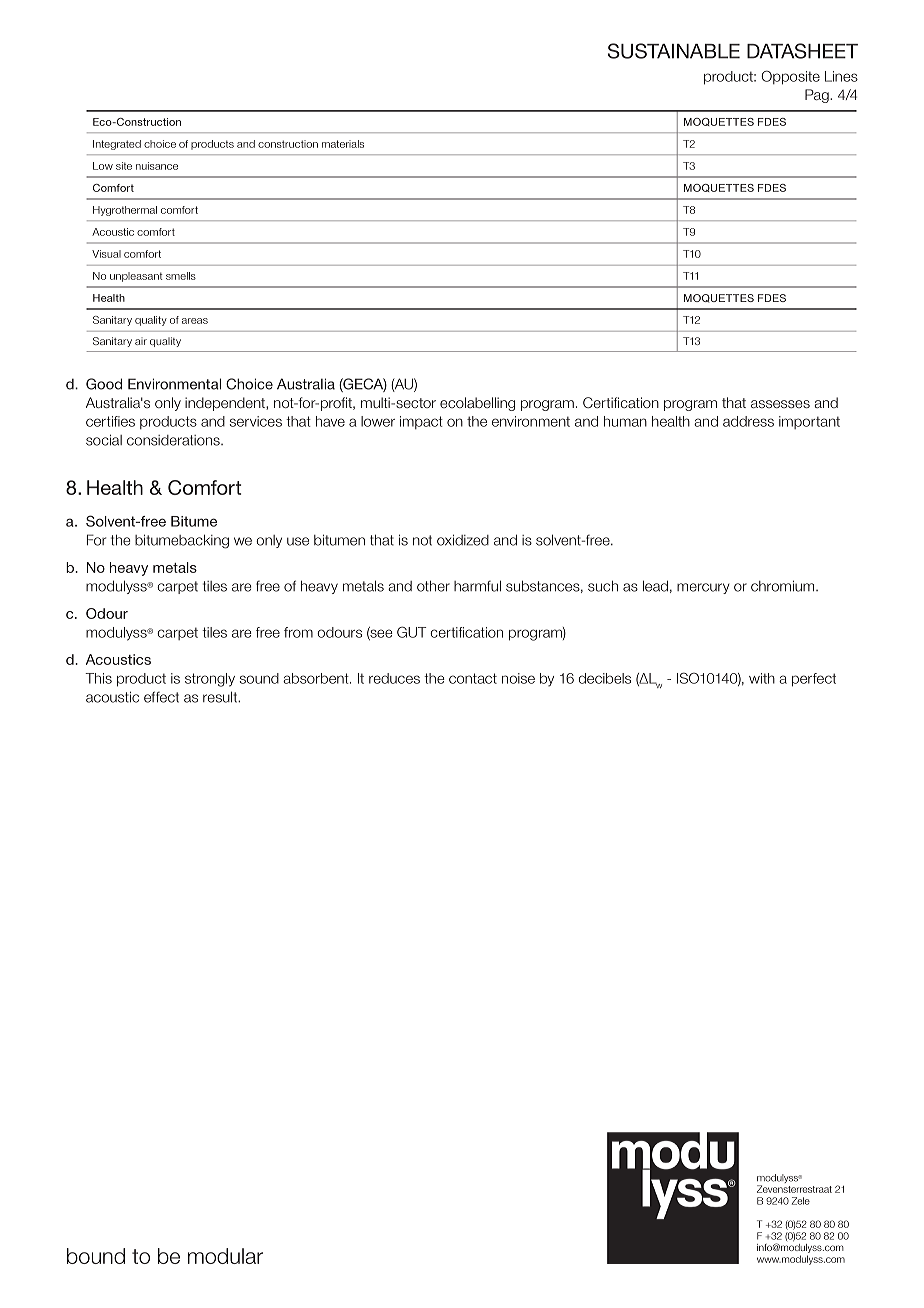 The height and width of the image is (1308, 924). What do you see at coordinates (762, 678) in the image?
I see `with` at bounding box center [762, 678].
